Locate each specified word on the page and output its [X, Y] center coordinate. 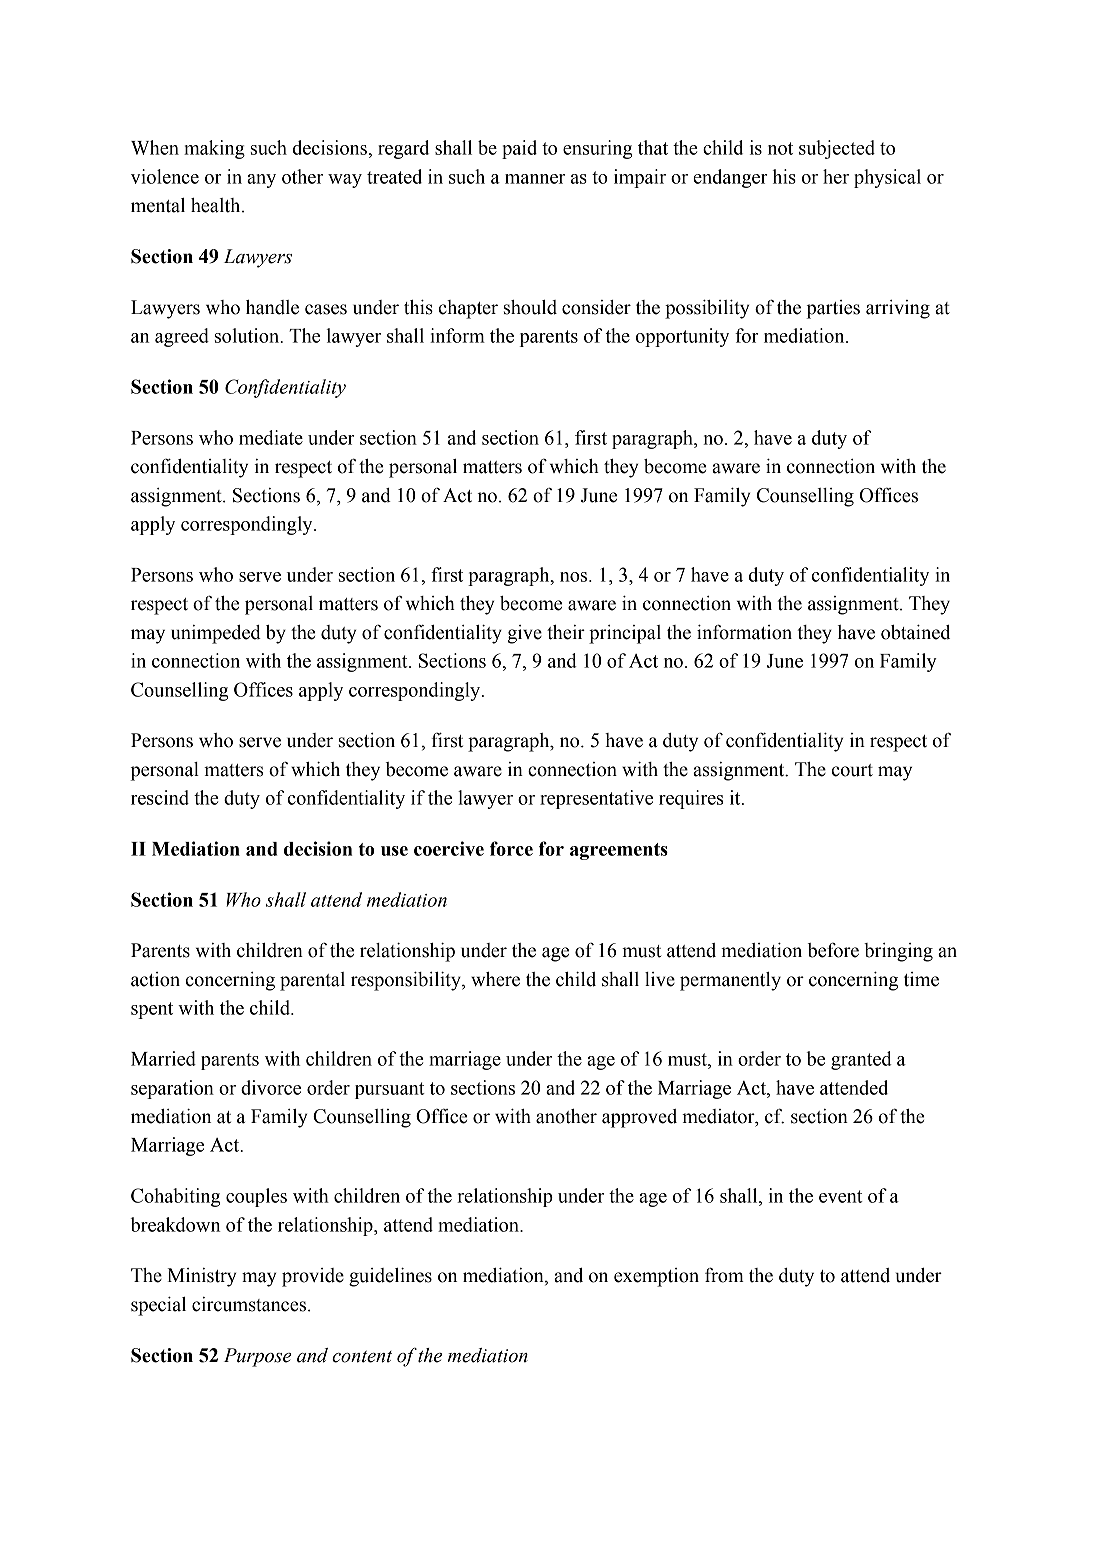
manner [535, 179]
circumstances [249, 1304]
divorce [271, 1087]
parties [833, 309]
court [852, 770]
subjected [837, 149]
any [261, 181]
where [495, 979]
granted [861, 1060]
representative [596, 799]
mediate [271, 437]
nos [575, 577]
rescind [160, 797]
